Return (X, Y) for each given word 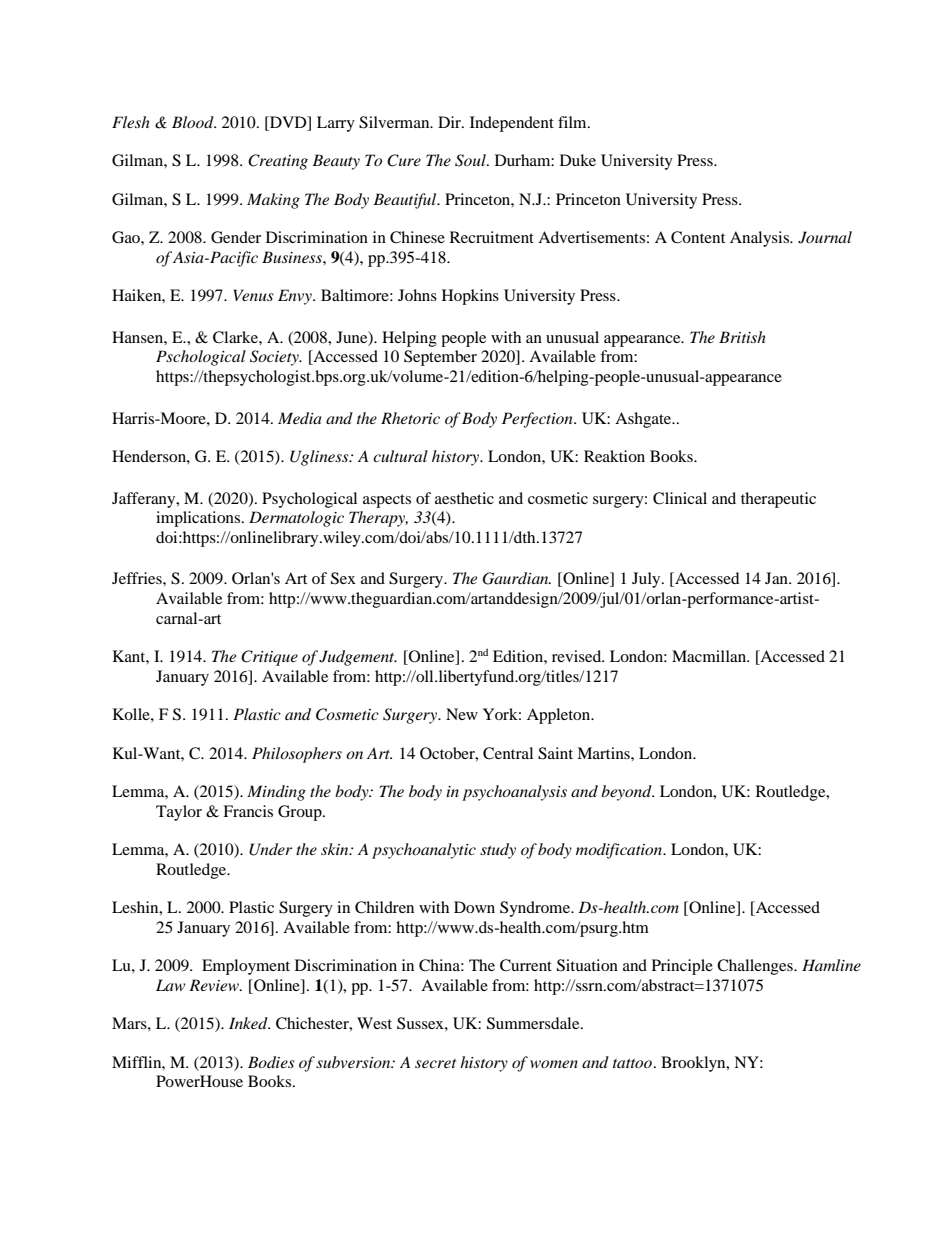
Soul (471, 160)
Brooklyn (694, 1064)
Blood (194, 122)
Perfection (538, 420)
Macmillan (710, 656)
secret (435, 1063)
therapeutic (778, 500)
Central (508, 753)
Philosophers (297, 755)
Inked (249, 1023)
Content (698, 237)
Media (300, 418)
